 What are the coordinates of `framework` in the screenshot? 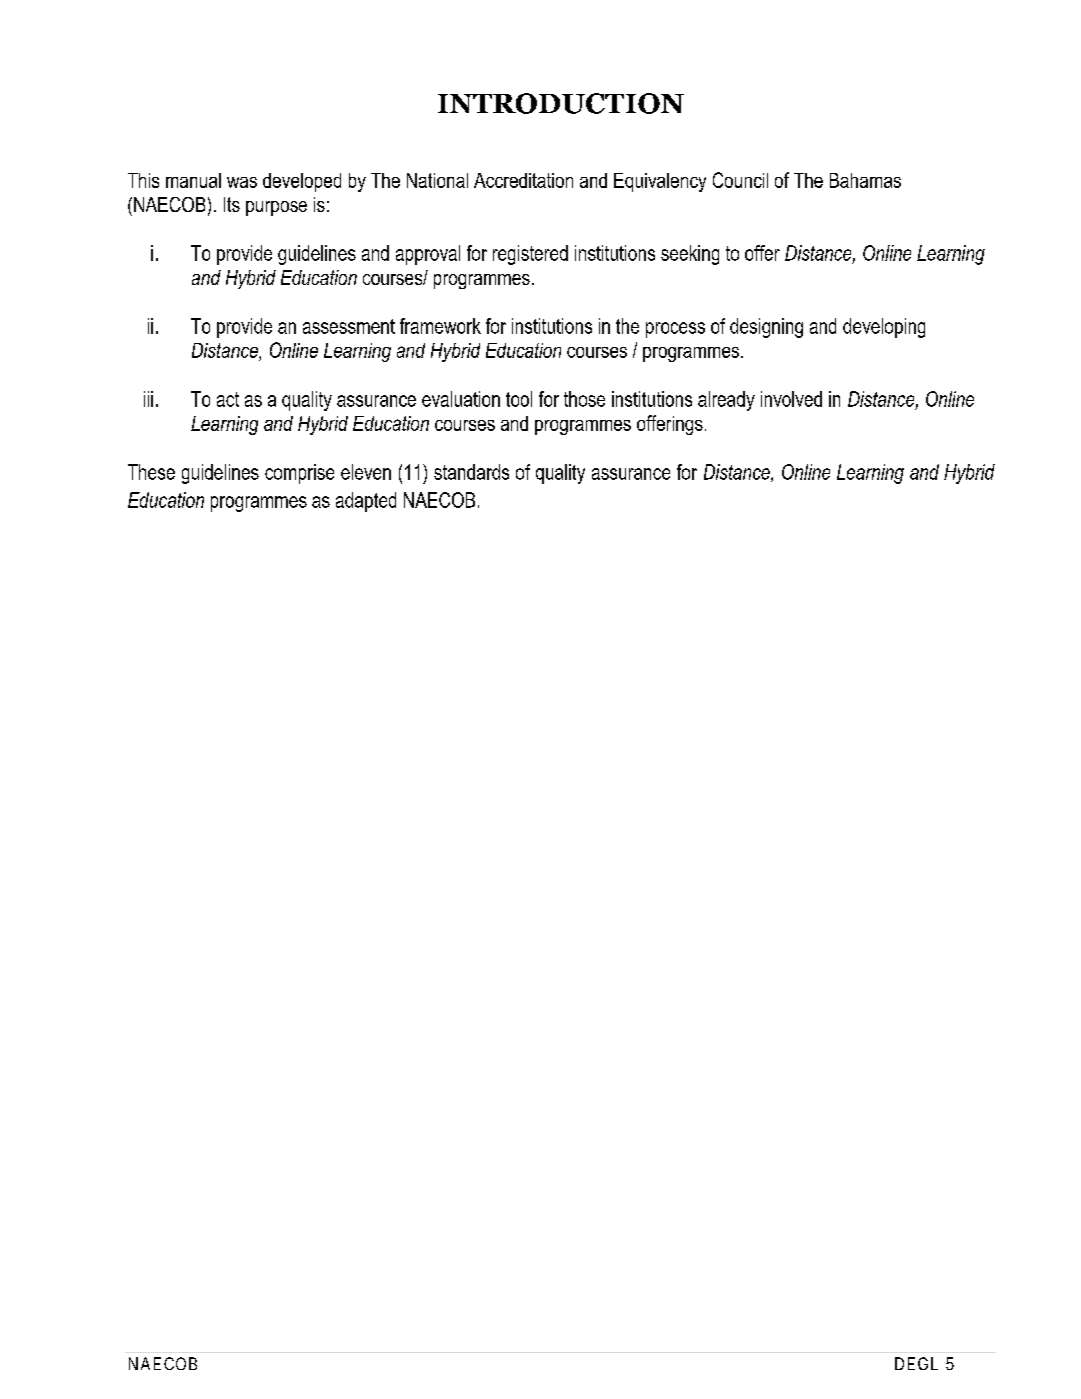 It's located at (440, 326).
